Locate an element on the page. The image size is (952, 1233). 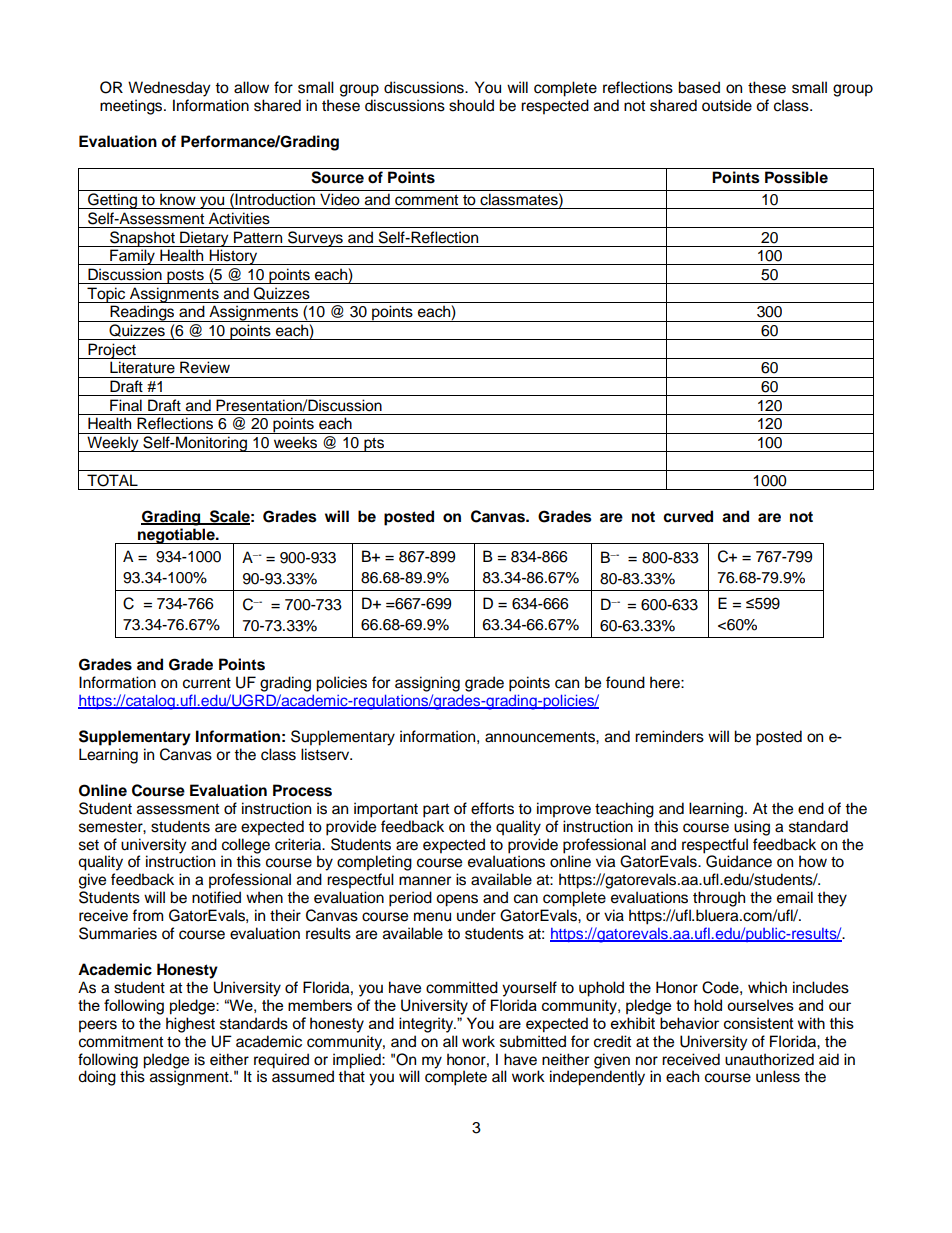
should is located at coordinates (471, 105).
